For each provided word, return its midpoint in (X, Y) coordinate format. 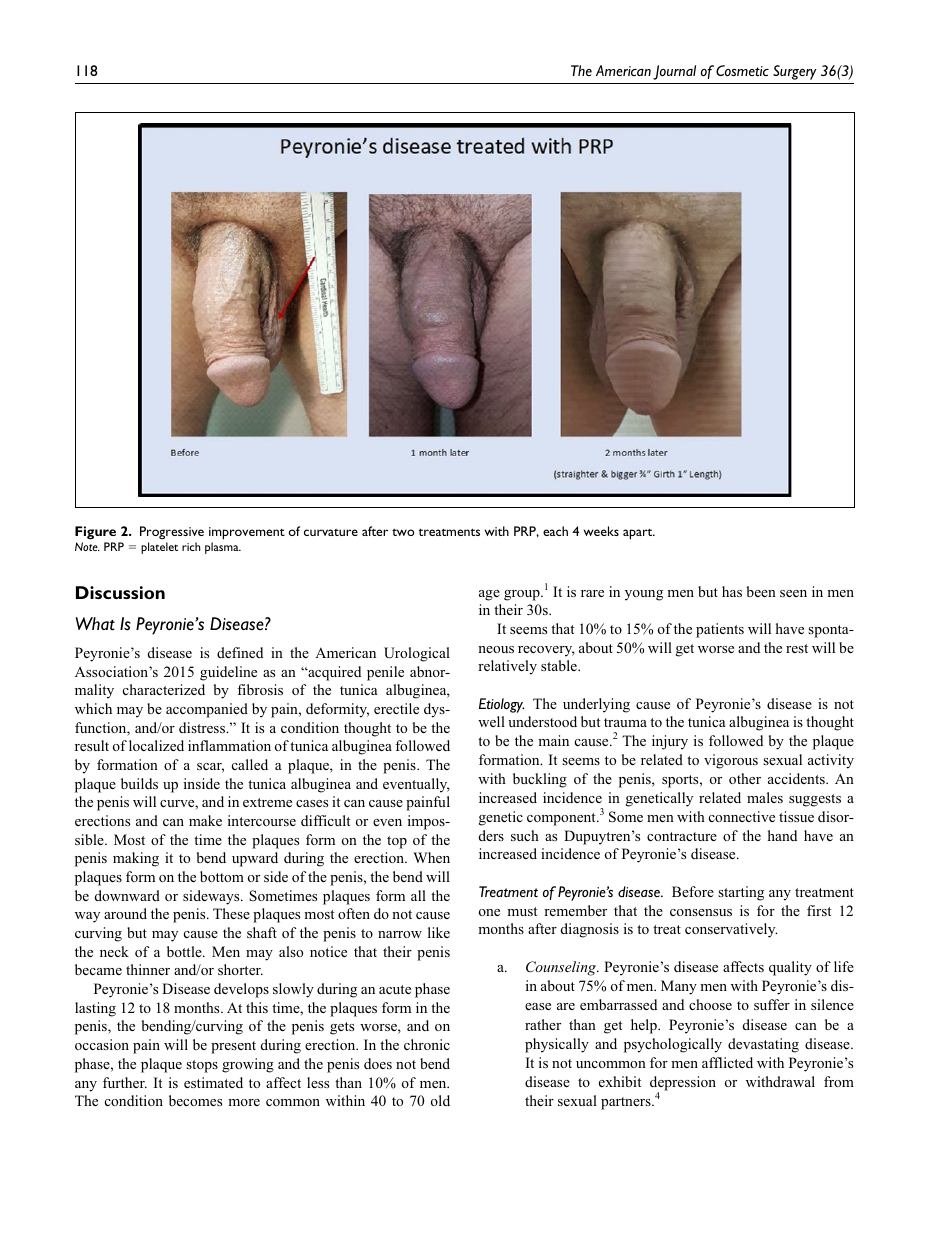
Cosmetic (742, 70)
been (761, 591)
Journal (674, 72)
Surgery (795, 72)
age (489, 595)
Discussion (120, 592)
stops (202, 1066)
